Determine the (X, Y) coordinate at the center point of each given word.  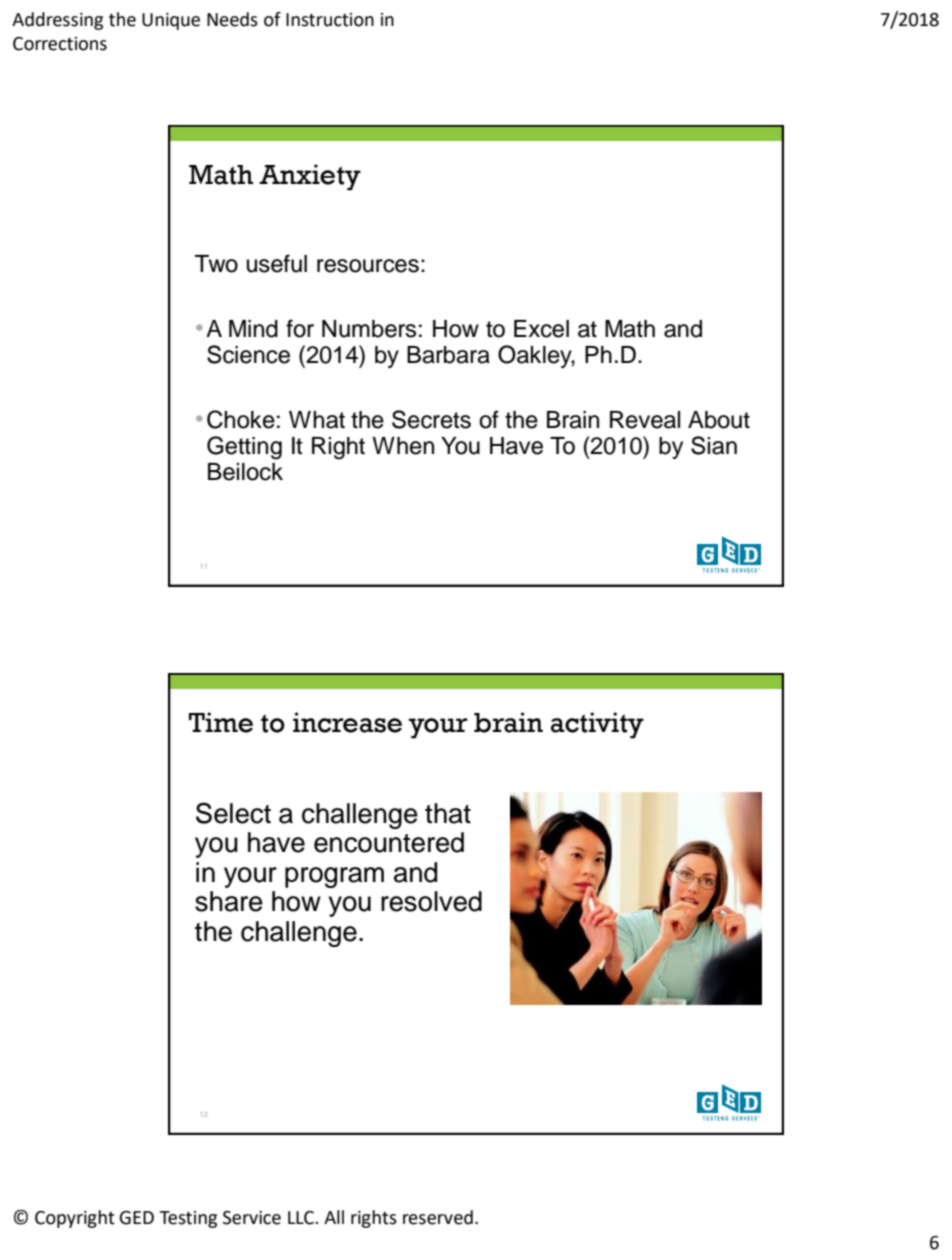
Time (221, 722)
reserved (438, 1217)
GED (136, 1218)
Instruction (330, 20)
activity (597, 725)
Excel (541, 329)
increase (347, 722)
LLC (302, 1218)
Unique (171, 21)
